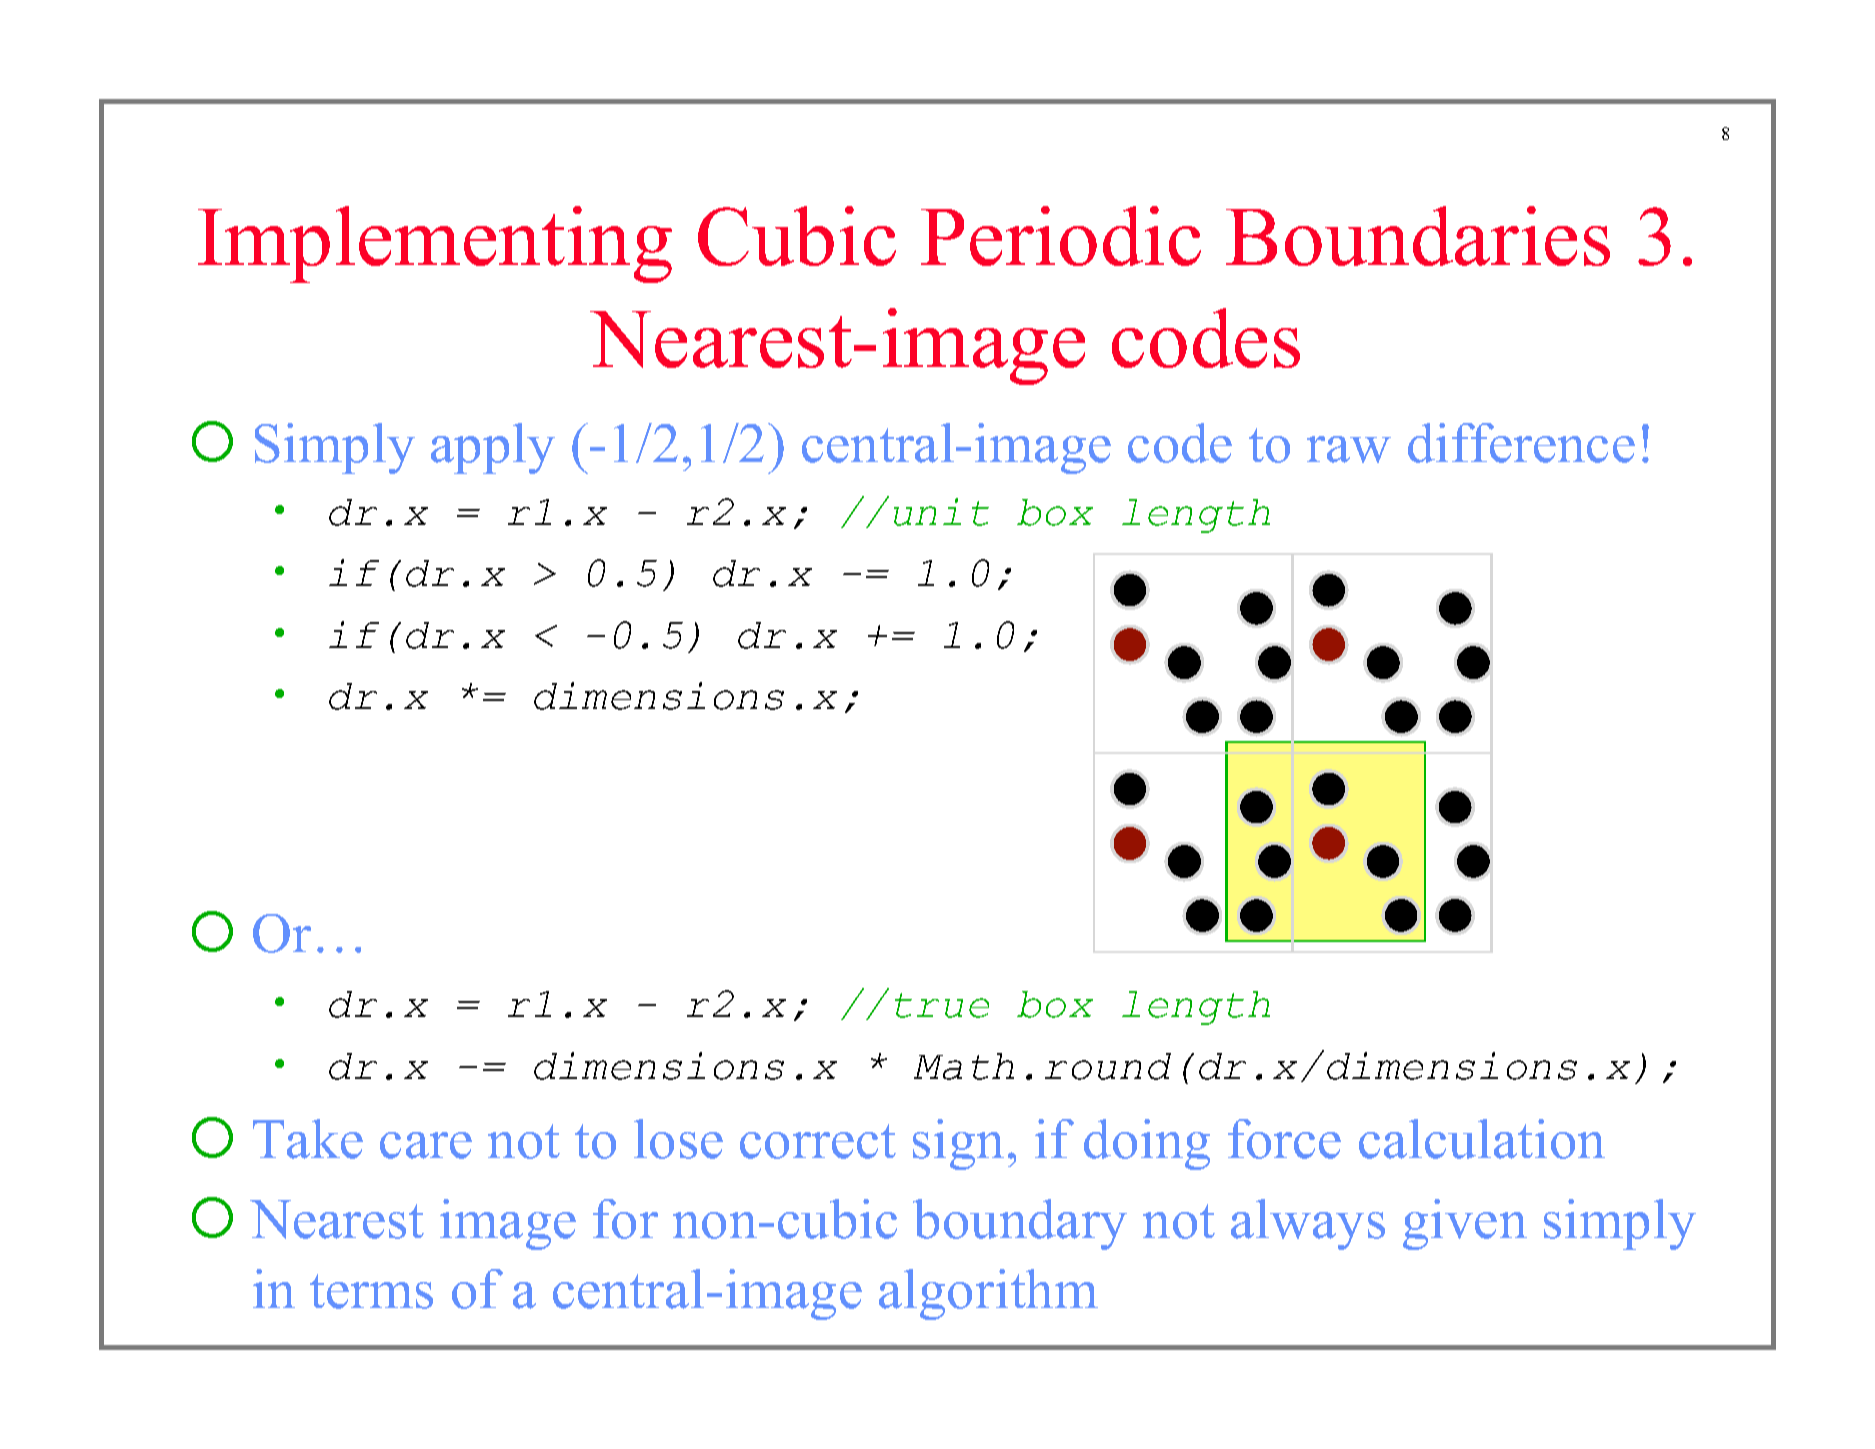 The image size is (1875, 1449). What do you see at coordinates (1349, 449) in the screenshot?
I see `raw` at bounding box center [1349, 449].
